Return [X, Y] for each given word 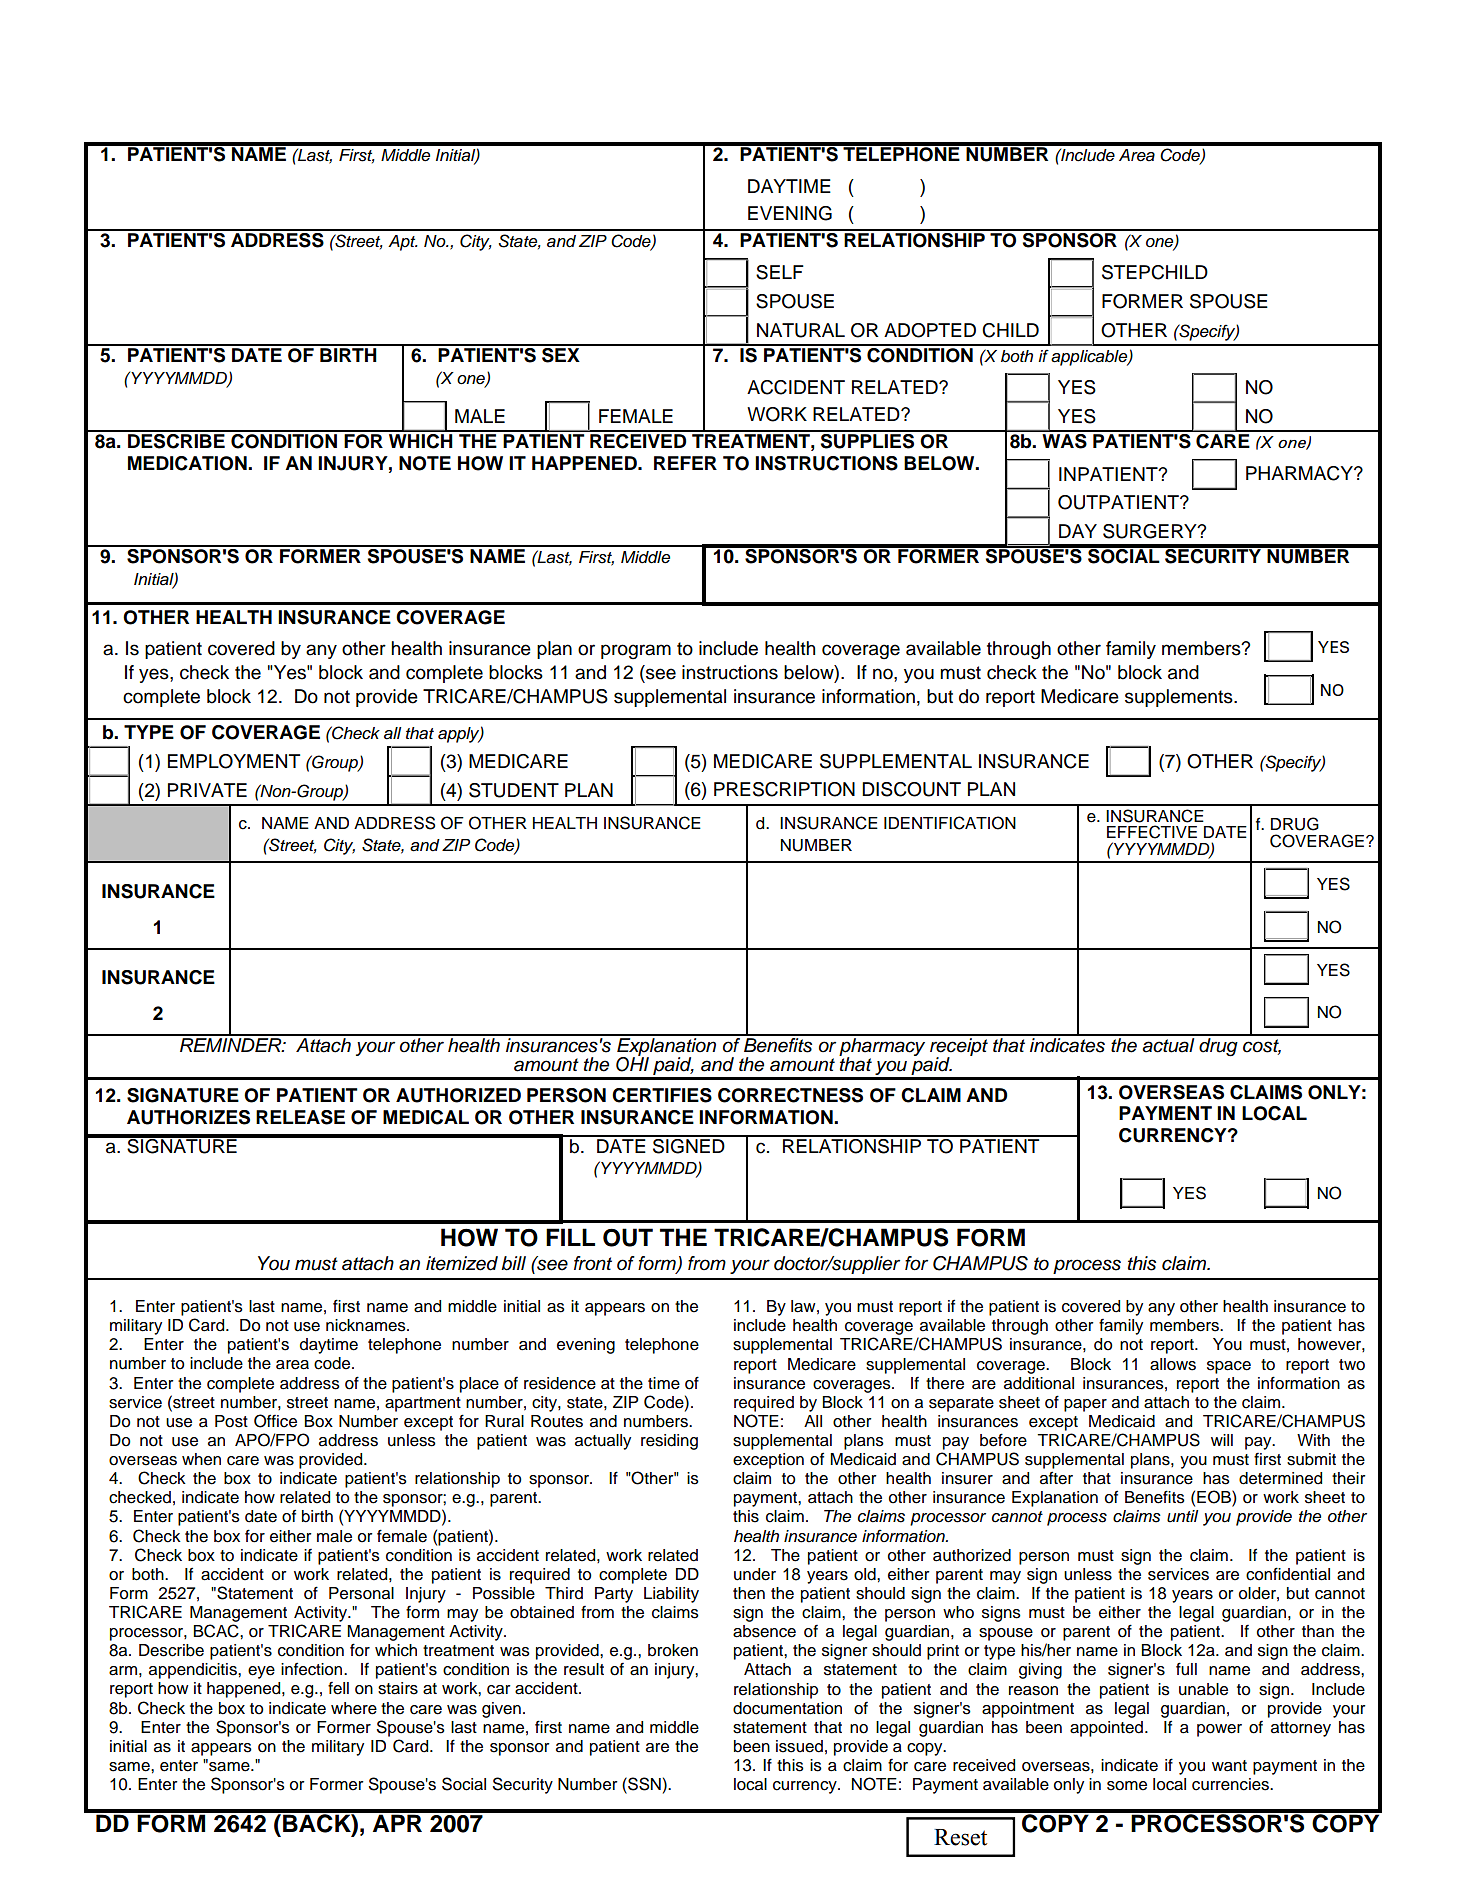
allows [1173, 1364]
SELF [780, 272]
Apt [403, 243]
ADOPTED [930, 330]
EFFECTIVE [1152, 832]
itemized [462, 1263]
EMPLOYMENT [234, 761]
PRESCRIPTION [784, 789]
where [354, 1708]
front [593, 1263]
